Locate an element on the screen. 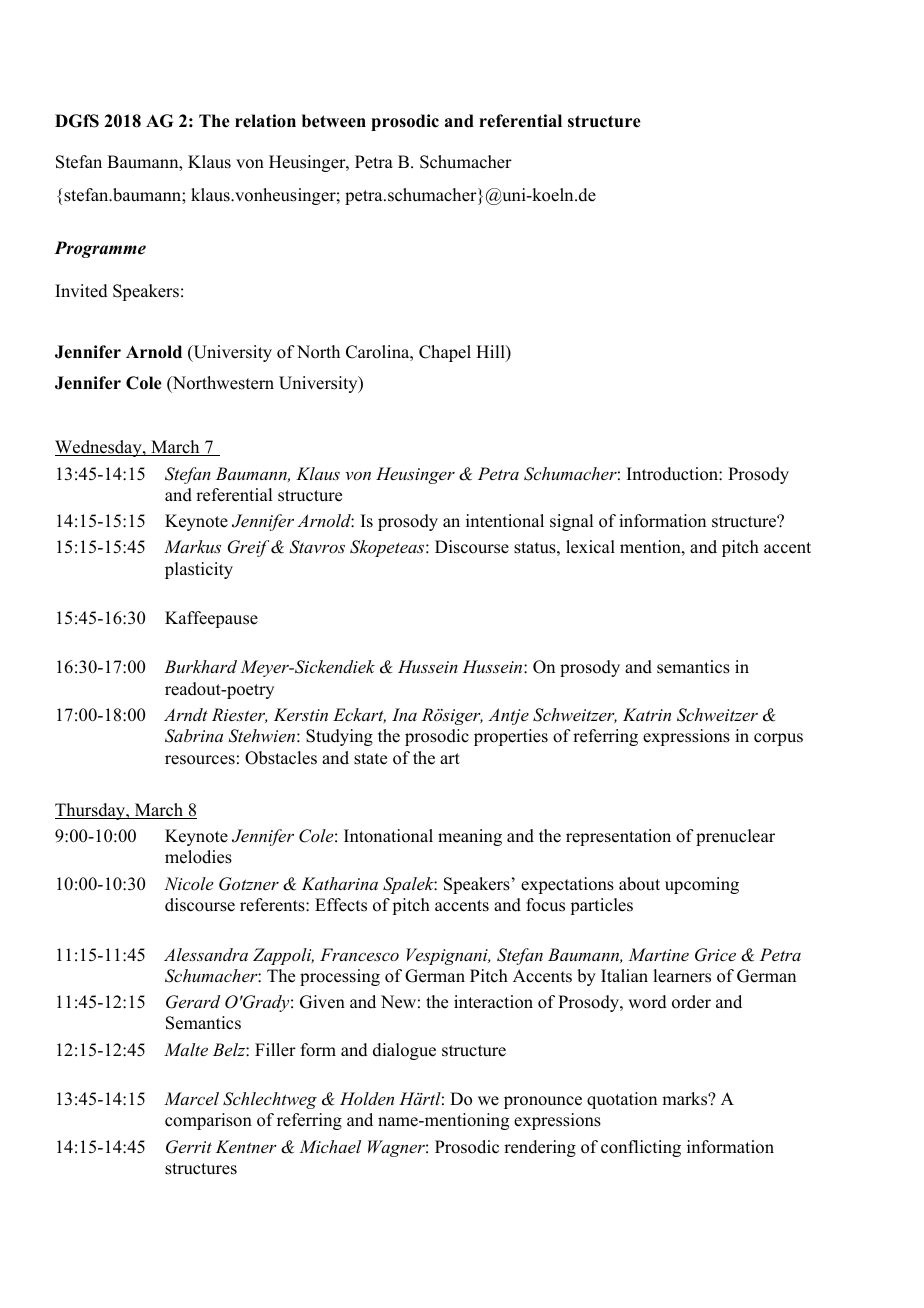 The height and width of the screenshot is (1308, 924). resources is located at coordinates (200, 760).
